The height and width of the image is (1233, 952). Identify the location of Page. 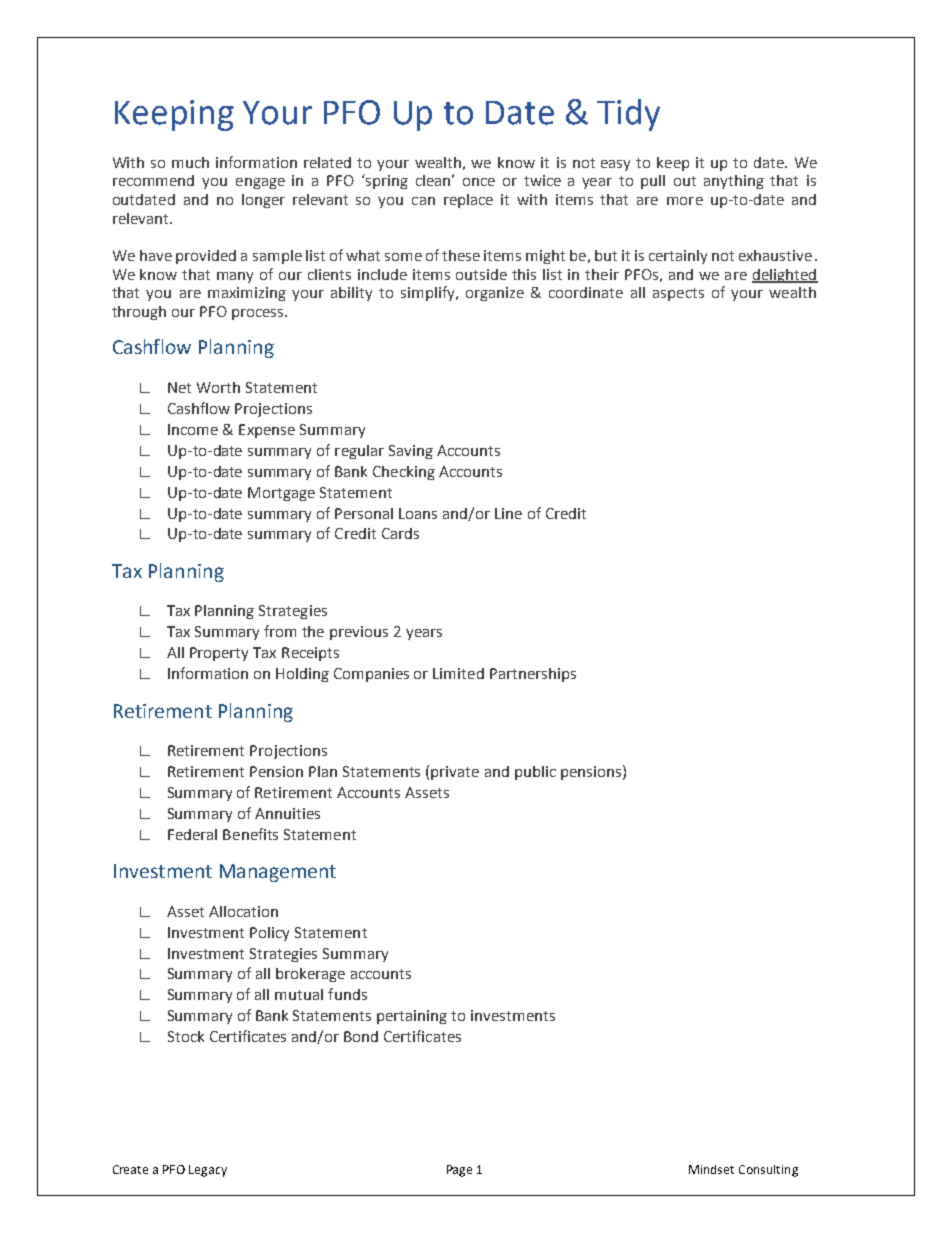
(459, 1171).
